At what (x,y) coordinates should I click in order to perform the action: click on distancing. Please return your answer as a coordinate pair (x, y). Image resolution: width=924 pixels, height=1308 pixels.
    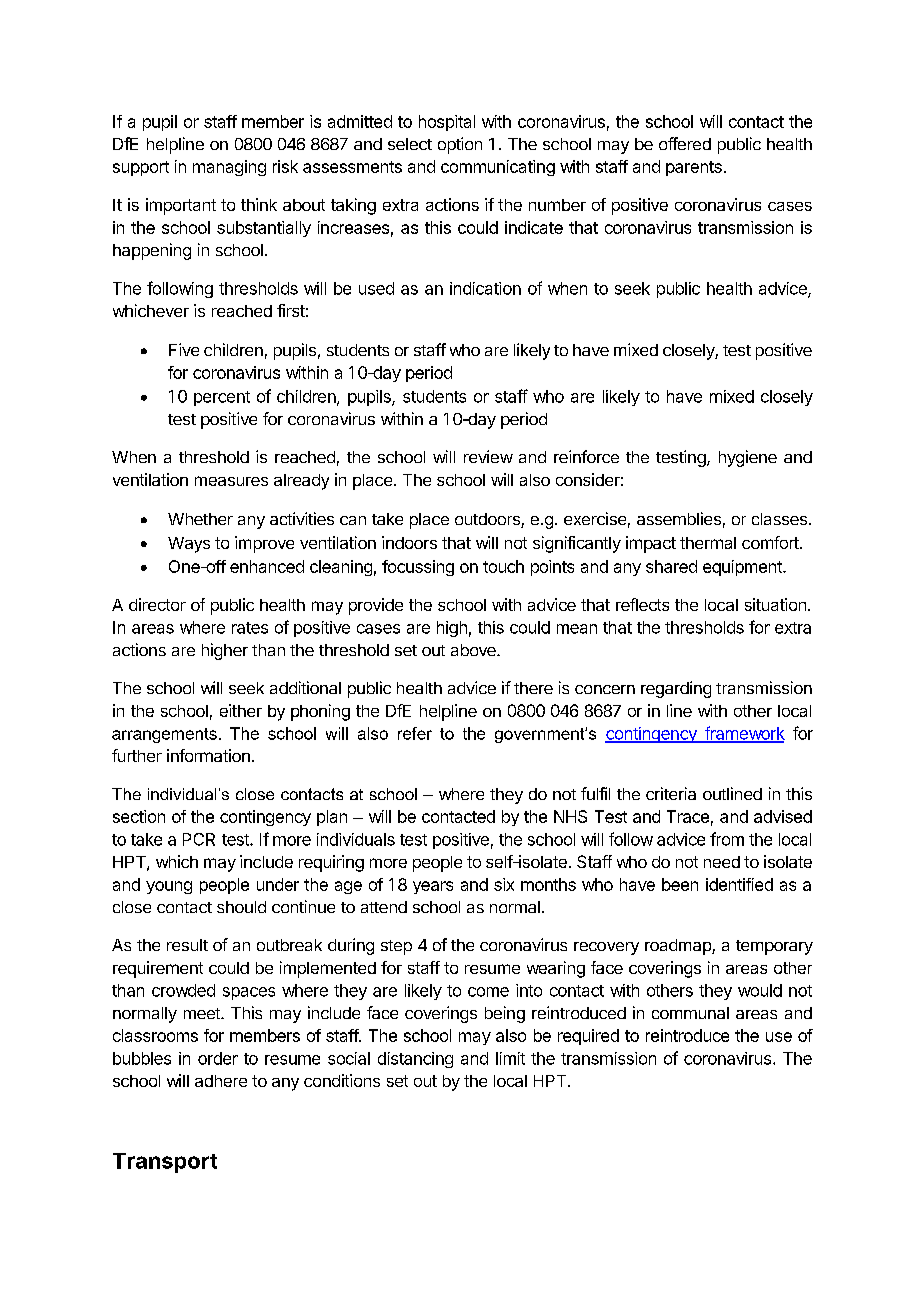
    Looking at the image, I should click on (415, 1060).
